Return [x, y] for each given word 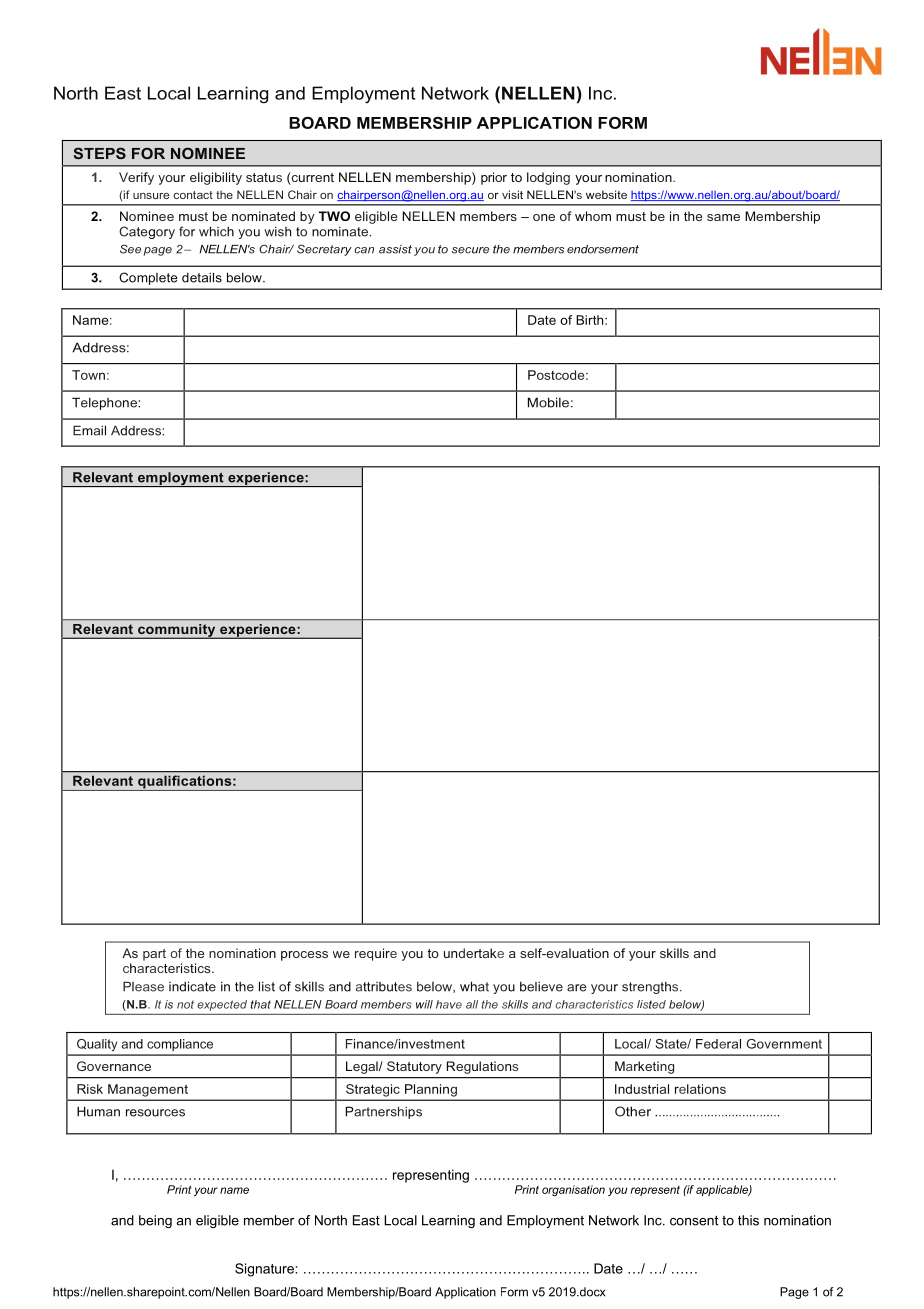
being [155, 1221]
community [177, 631]
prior [494, 178]
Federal [718, 1044]
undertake [474, 953]
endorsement [603, 249]
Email [89, 430]
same [723, 217]
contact [193, 195]
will [424, 1004]
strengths [651, 988]
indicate [192, 986]
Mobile [548, 402]
